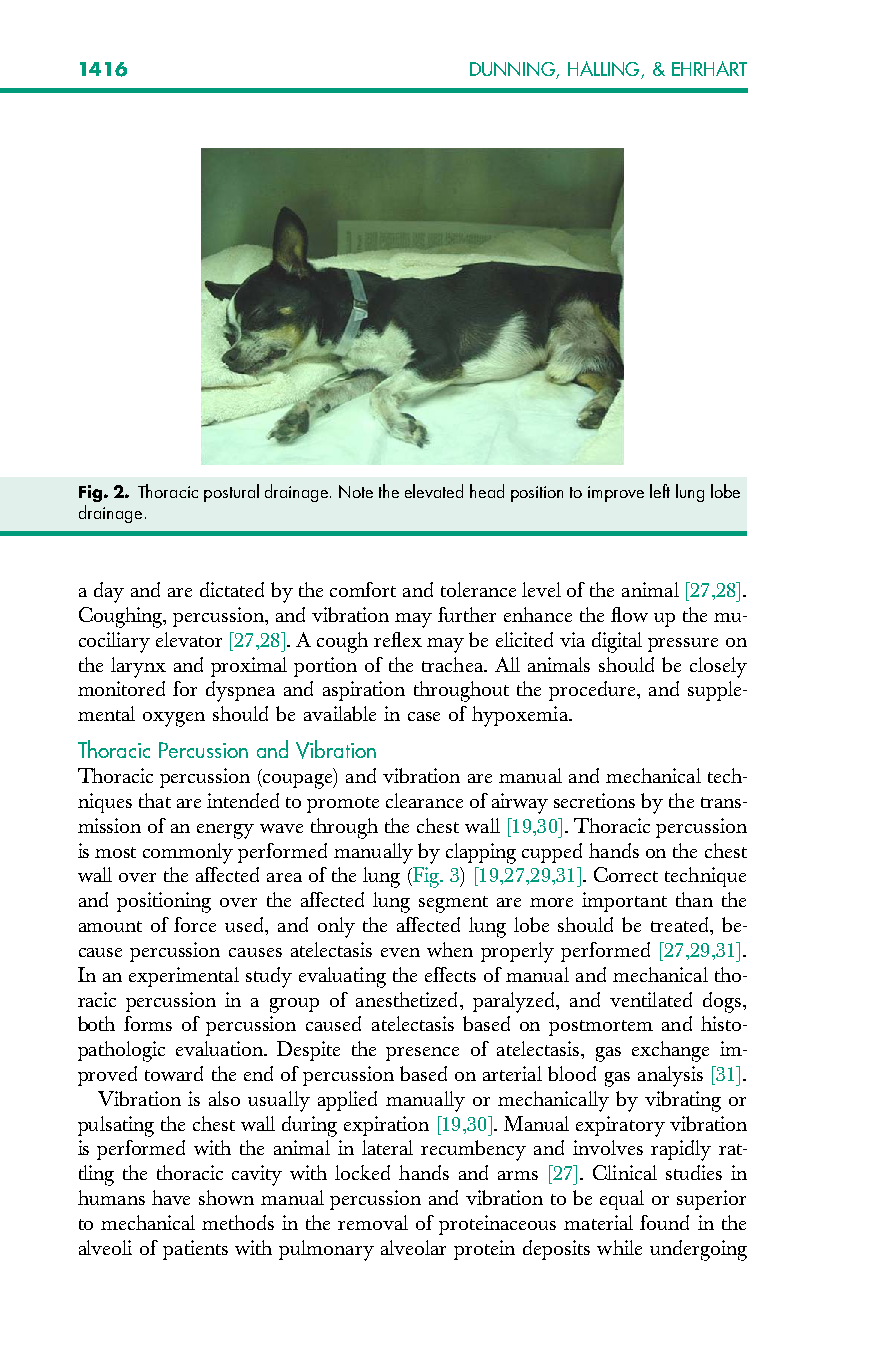 The height and width of the page is (1345, 896). Describe the element at coordinates (434, 491) in the page. I see `elevated` at that location.
